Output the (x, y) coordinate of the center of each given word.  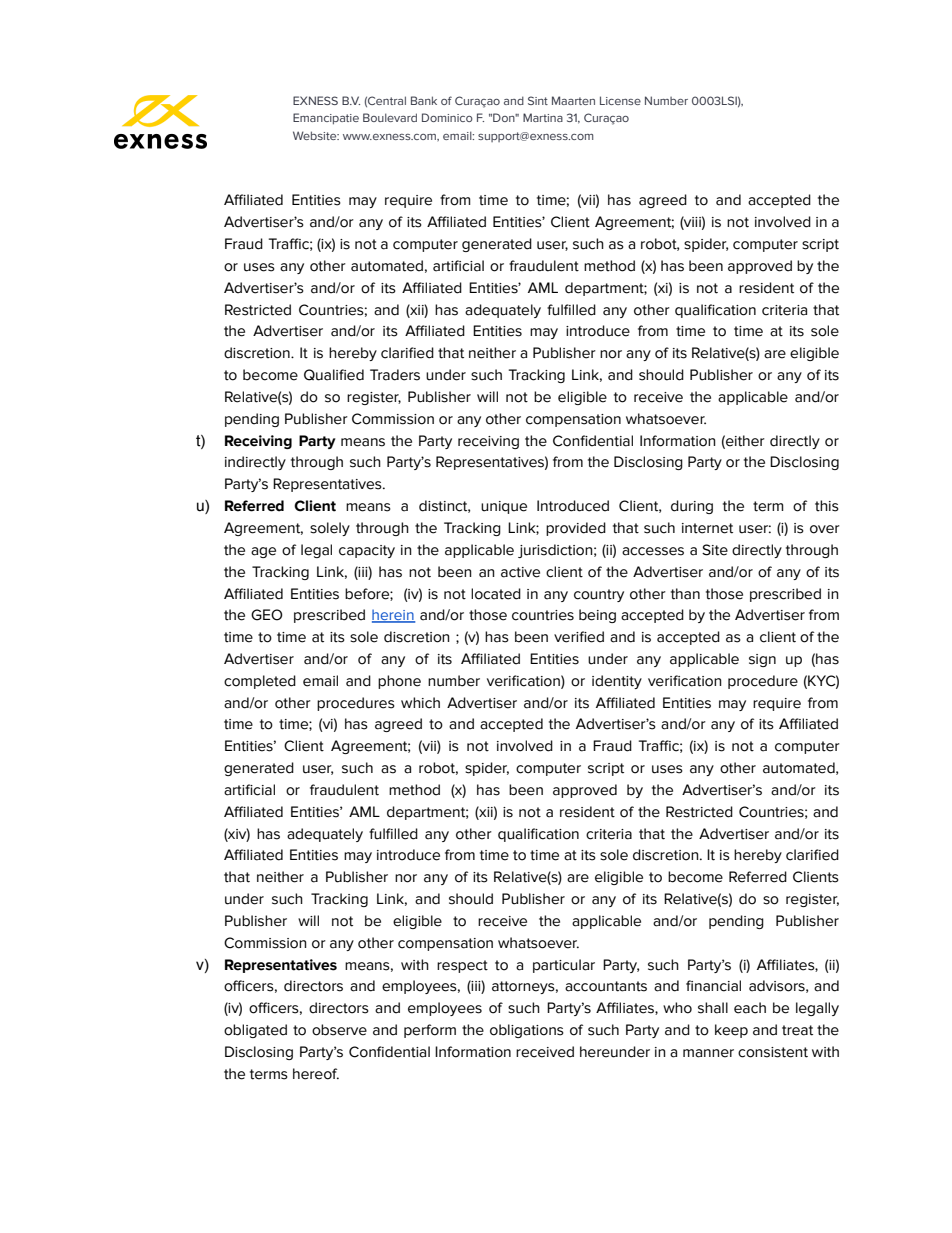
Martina (543, 117)
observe (339, 1030)
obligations (527, 1031)
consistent (773, 1052)
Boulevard (390, 117)
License (620, 100)
